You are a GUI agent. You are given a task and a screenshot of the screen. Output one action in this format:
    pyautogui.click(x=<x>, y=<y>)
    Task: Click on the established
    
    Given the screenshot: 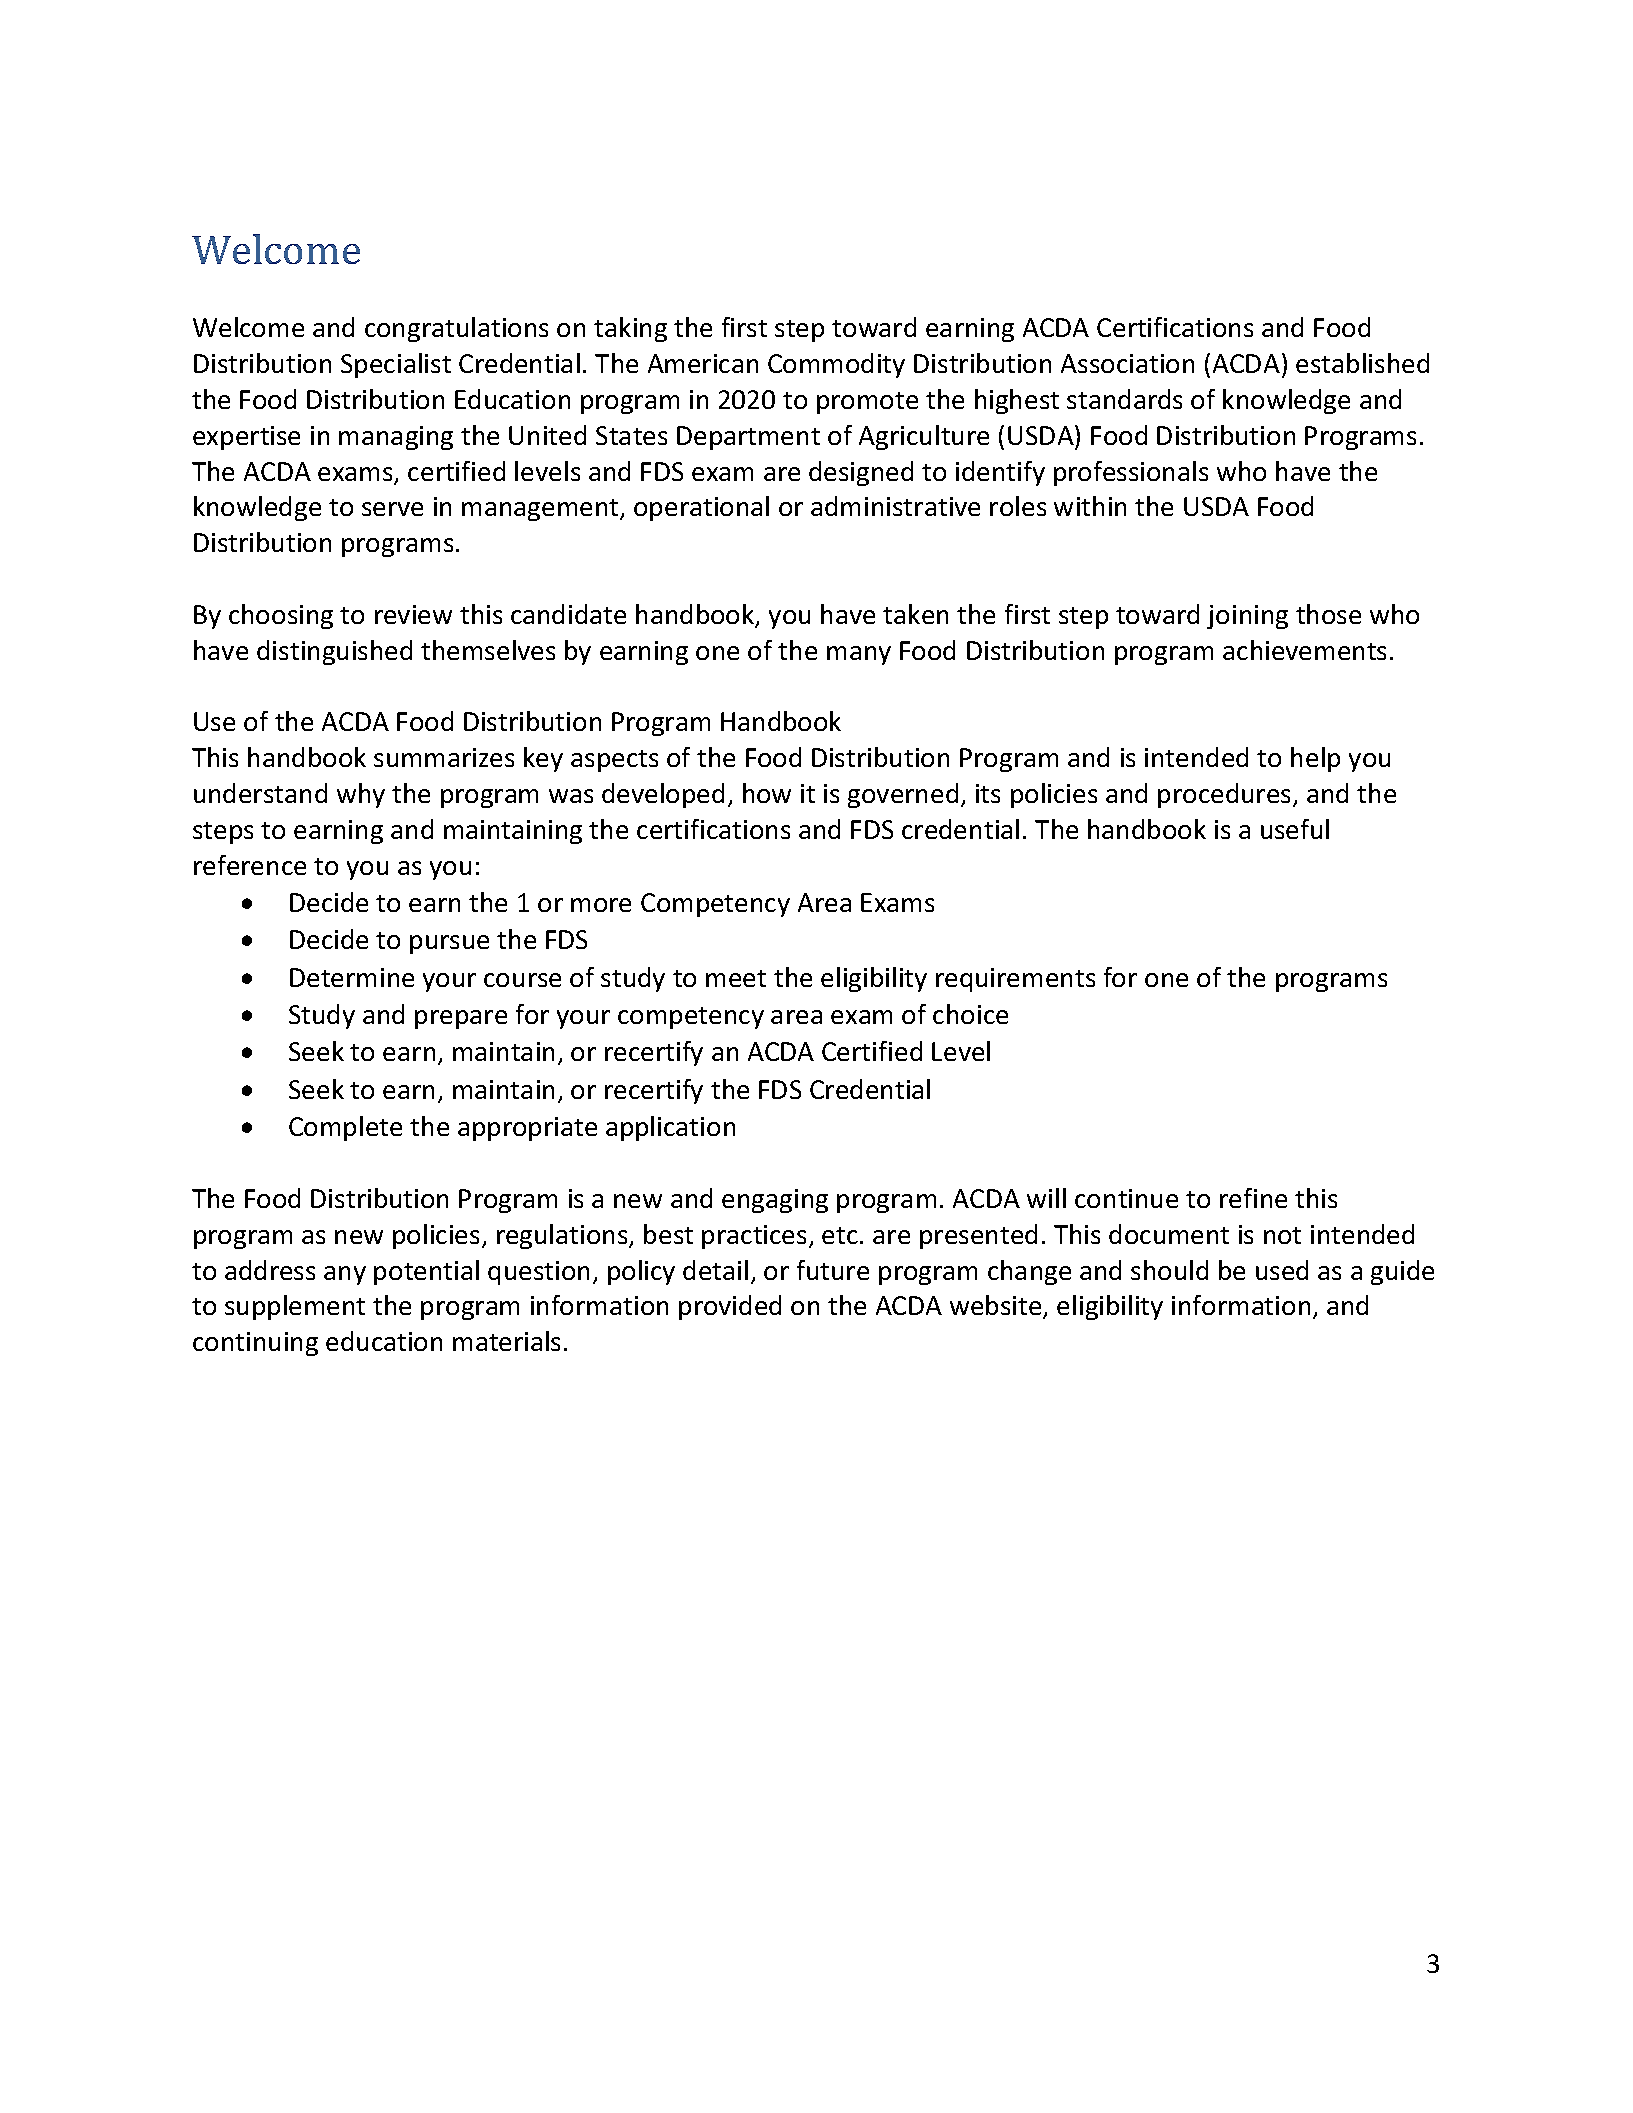 What is the action you would take?
    pyautogui.click(x=1362, y=363)
